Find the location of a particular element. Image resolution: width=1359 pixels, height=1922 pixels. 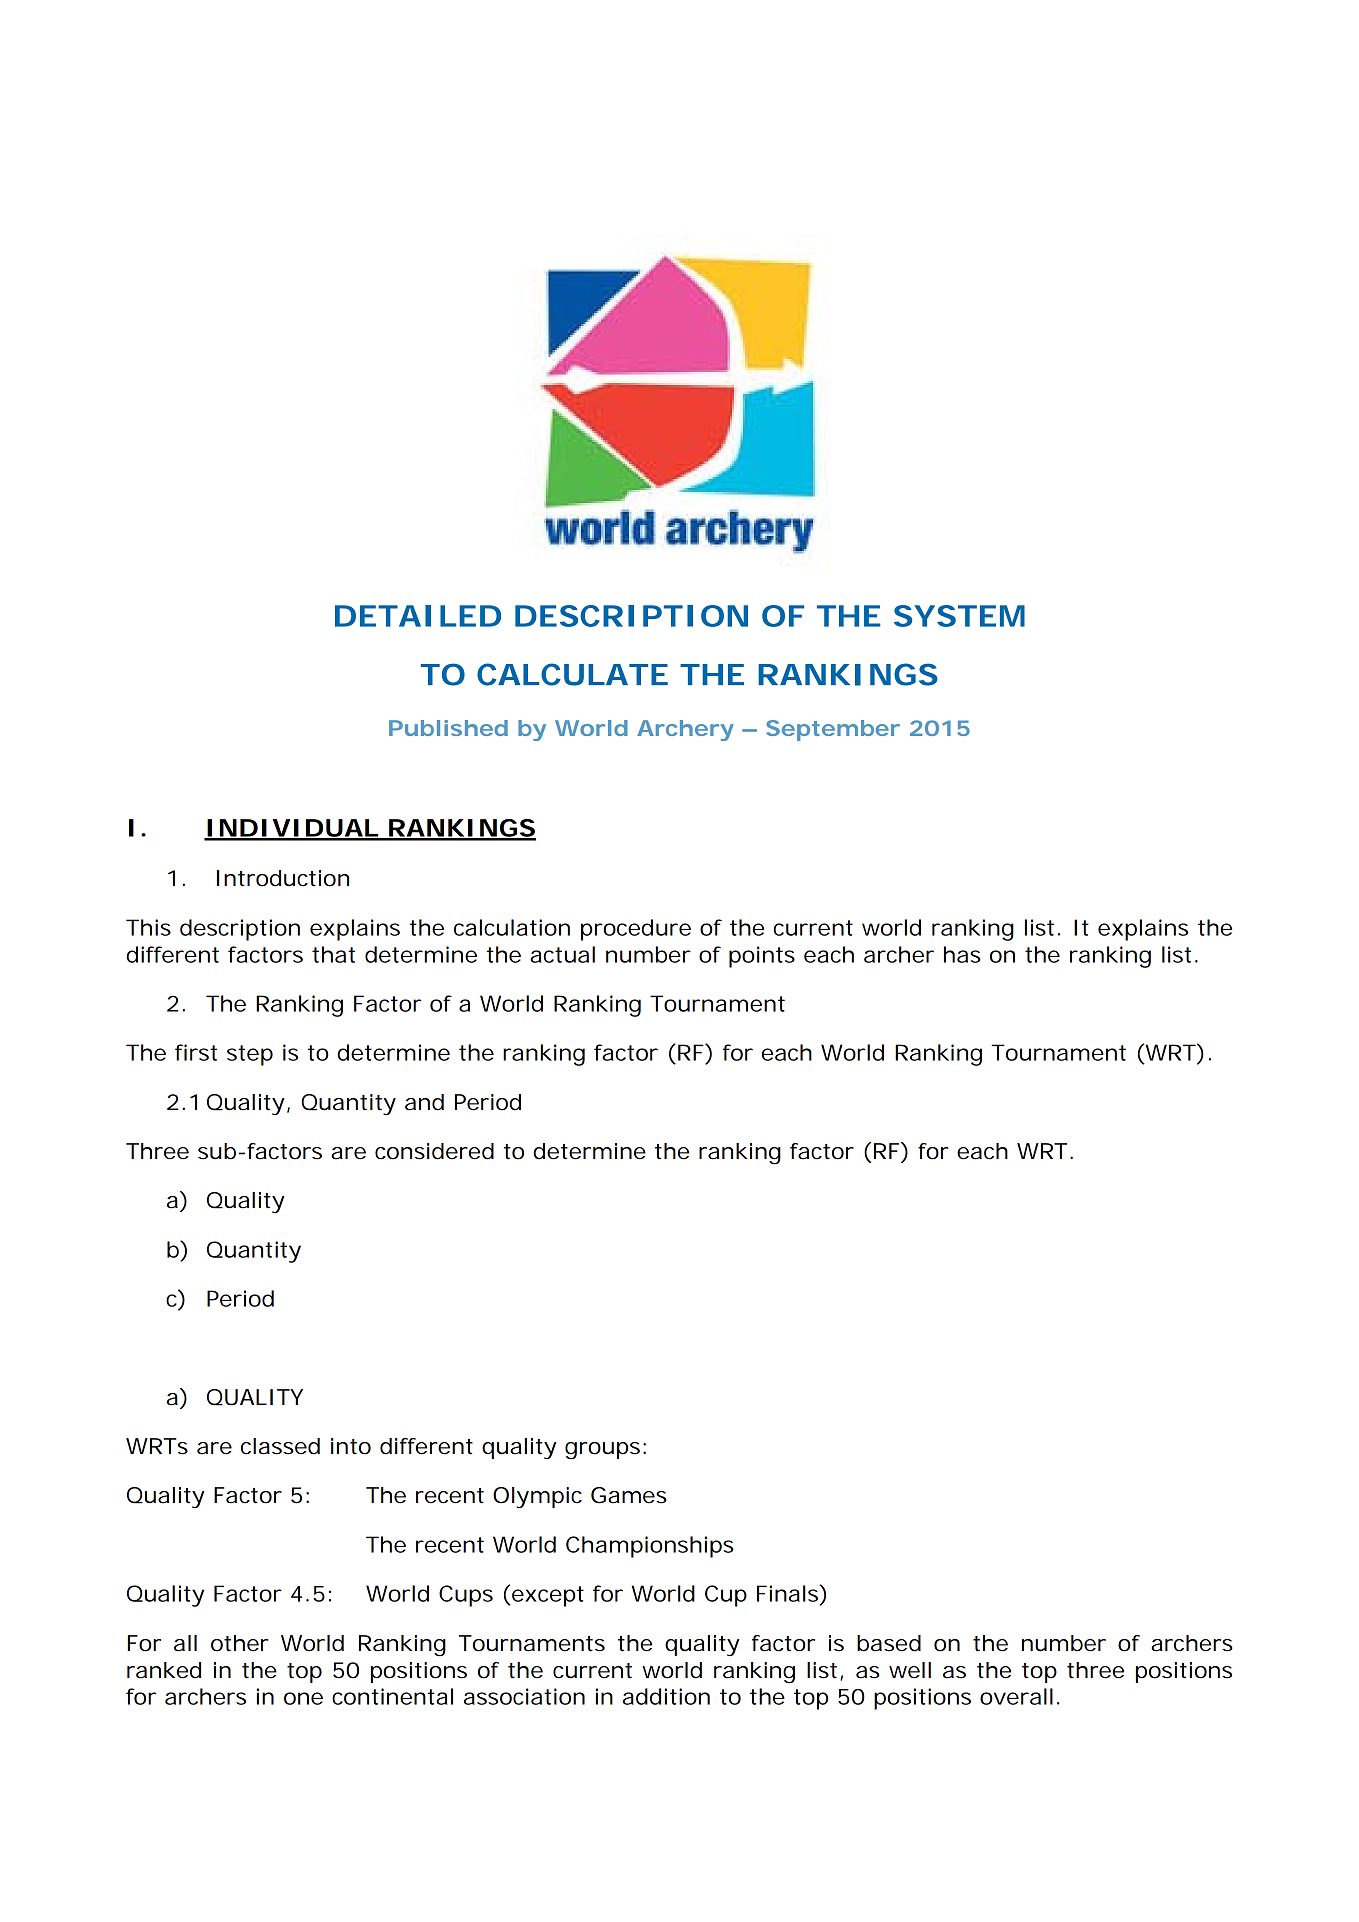

classed is located at coordinates (280, 1446).
